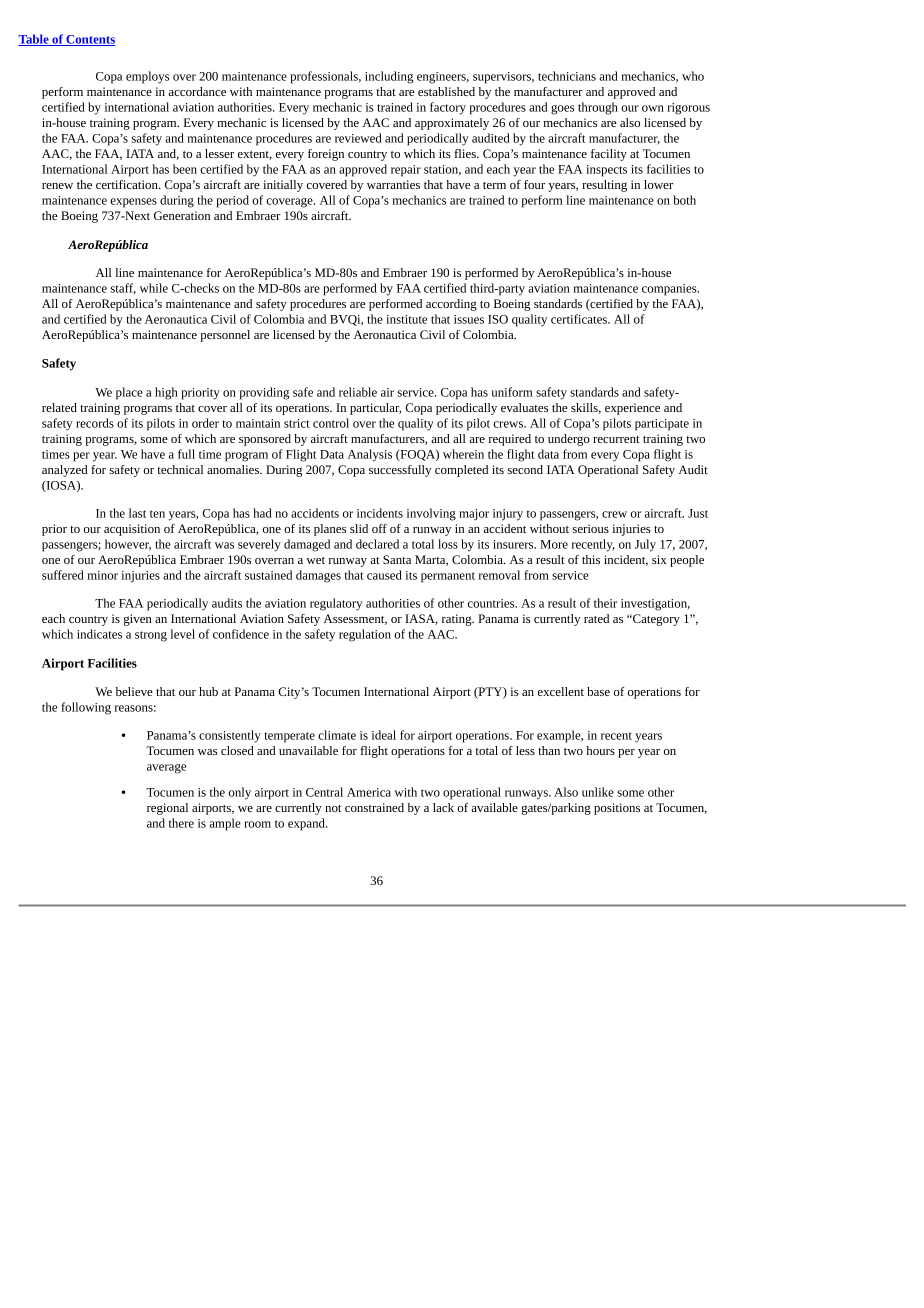 The image size is (924, 1308). Describe the element at coordinates (406, 319) in the document. I see `institute` at that location.
